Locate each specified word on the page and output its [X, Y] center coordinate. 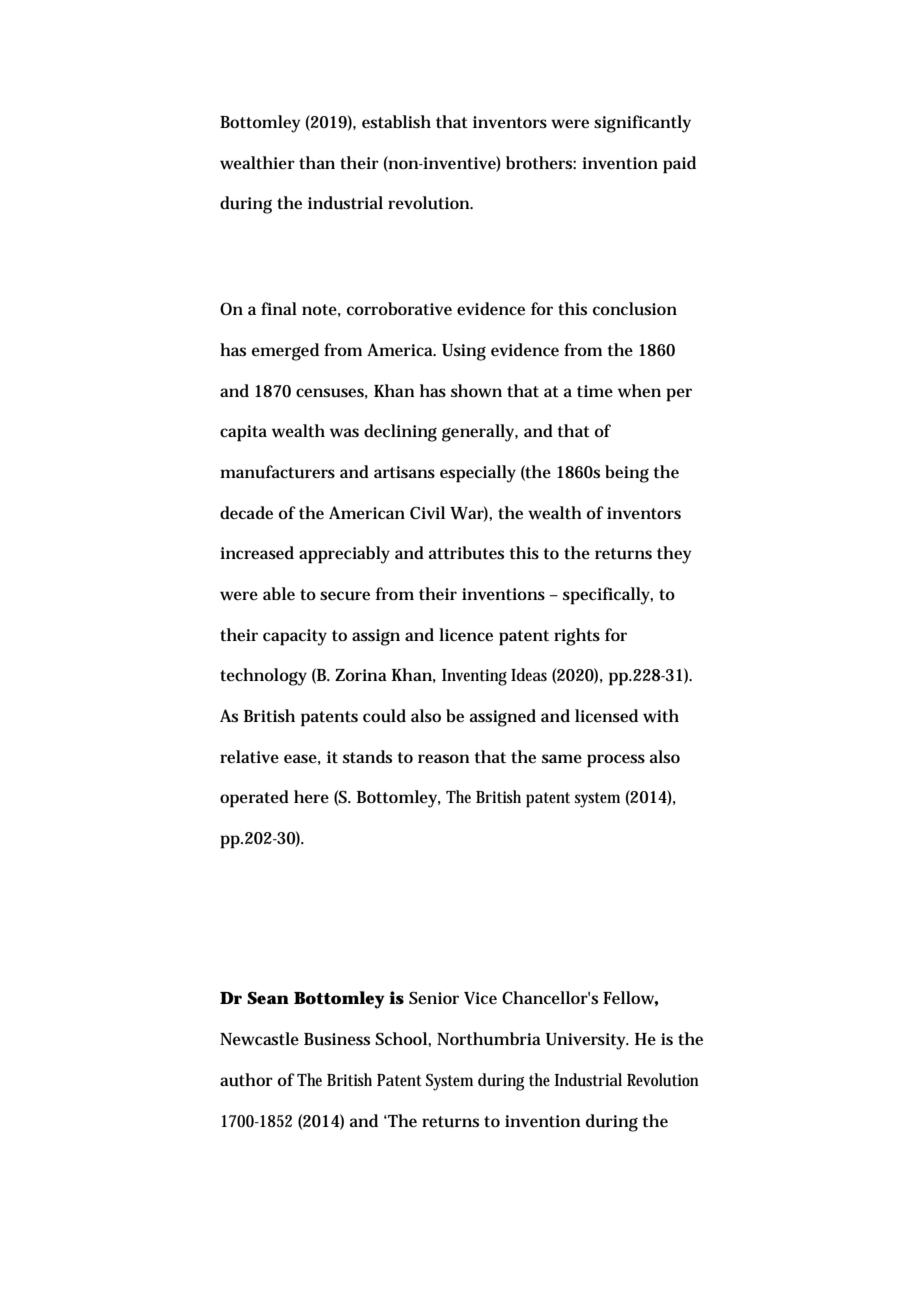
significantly [642, 124]
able [279, 593]
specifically [608, 596]
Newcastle [259, 1039]
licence [466, 635]
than [317, 162]
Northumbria [489, 1039]
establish [396, 122]
